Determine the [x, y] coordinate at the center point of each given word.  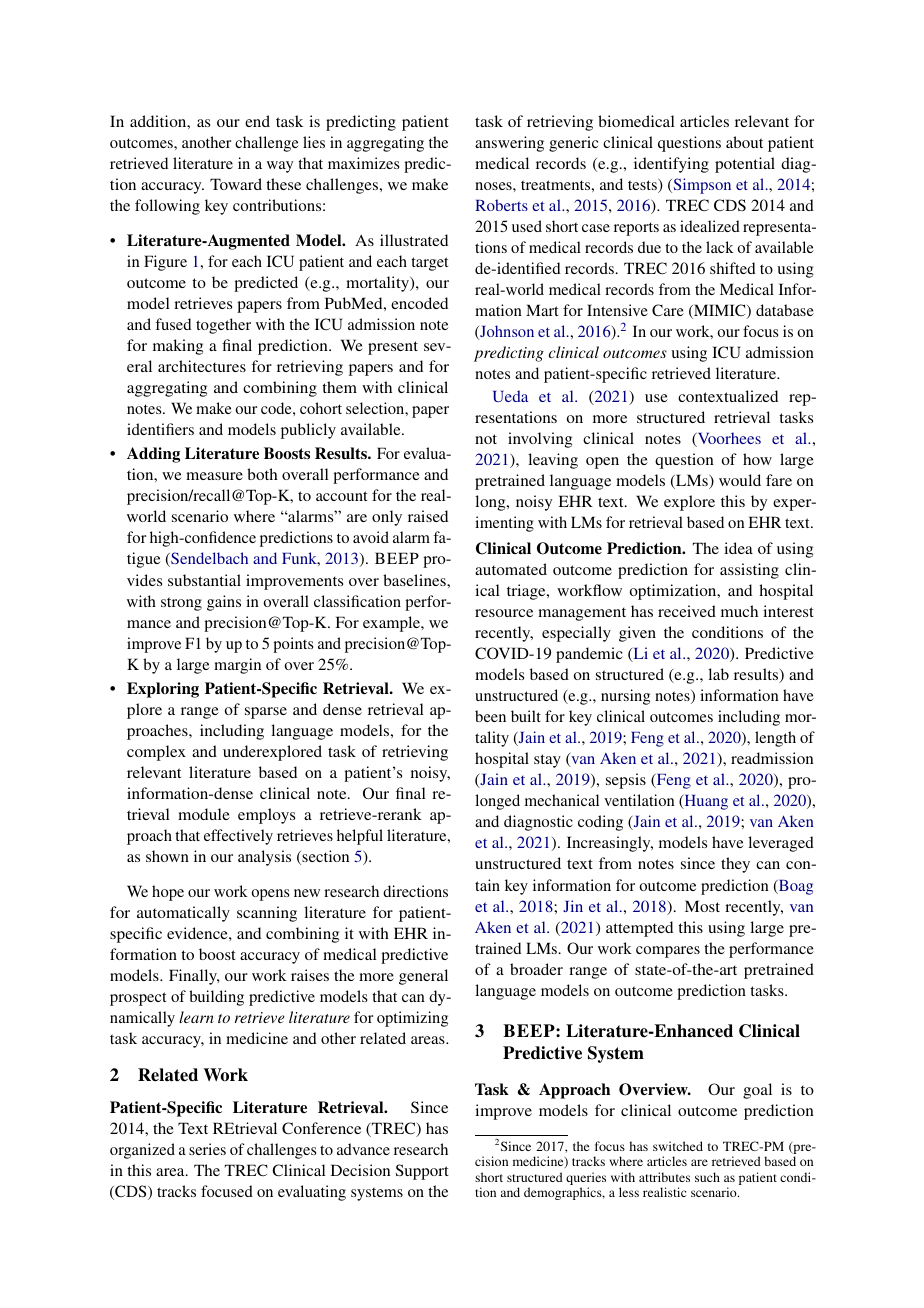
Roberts [501, 205]
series [207, 1149]
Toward [236, 184]
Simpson [701, 186]
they [735, 865]
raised [428, 516]
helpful [360, 837]
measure [214, 476]
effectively [238, 837]
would [740, 480]
